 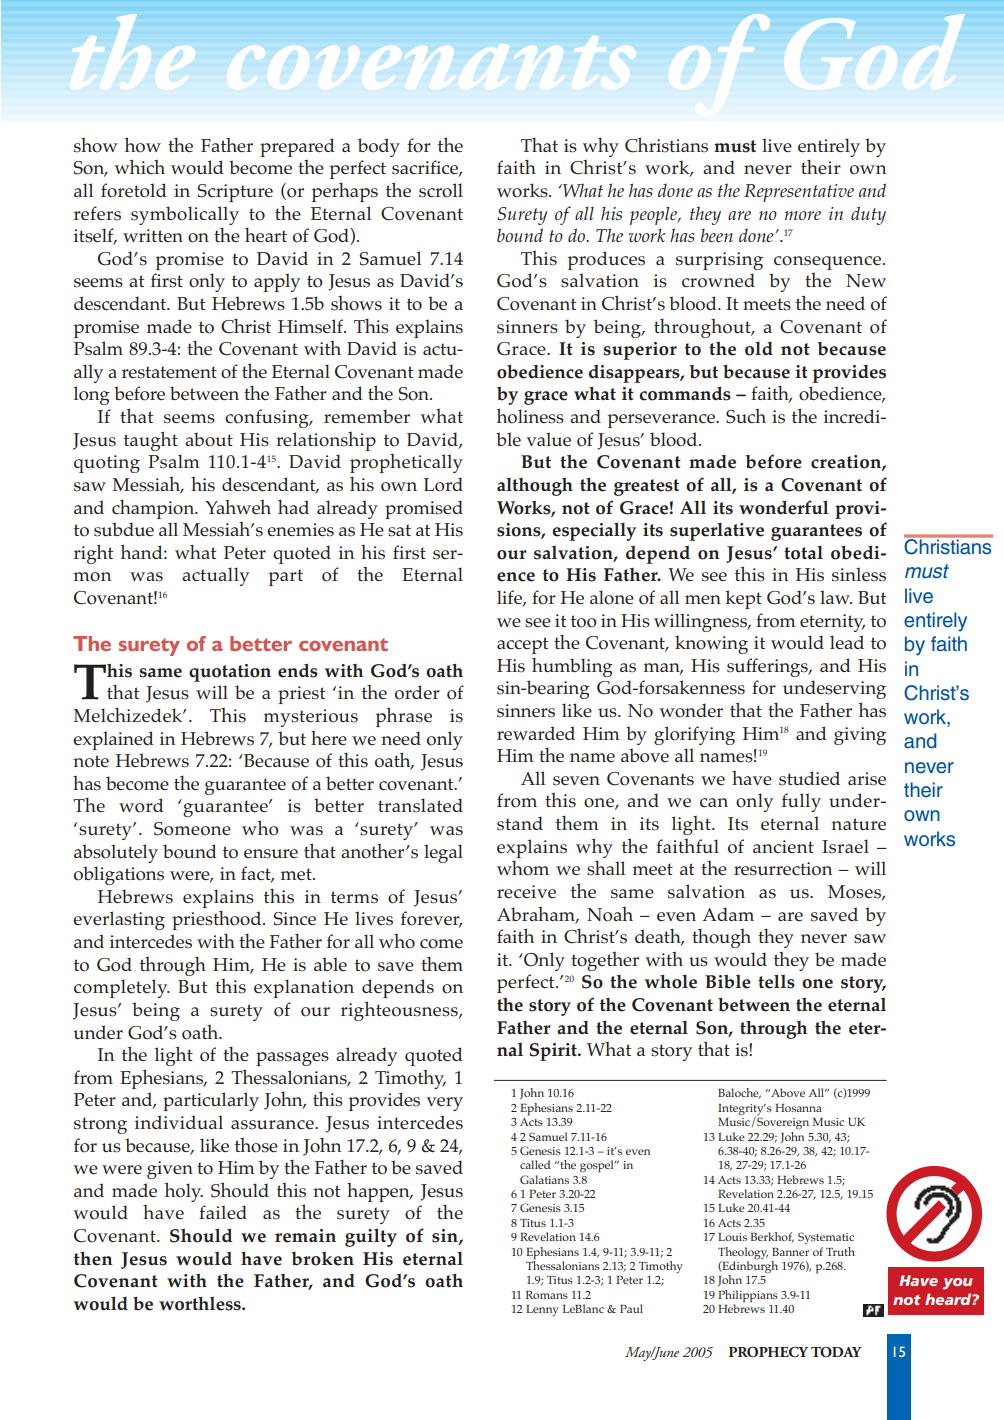 I want to click on worthless, so click(x=201, y=1303).
